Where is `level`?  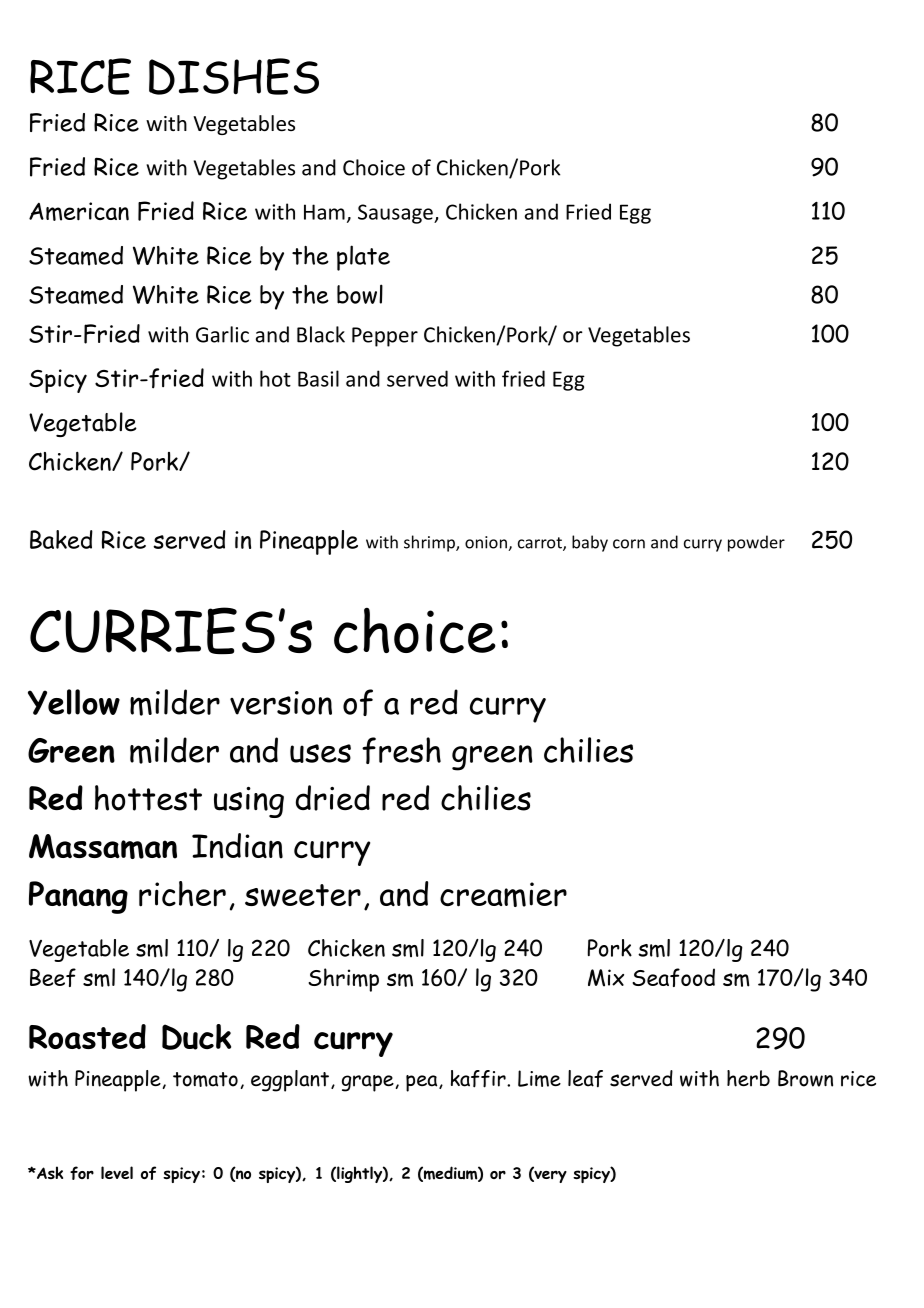 level is located at coordinates (117, 1172).
